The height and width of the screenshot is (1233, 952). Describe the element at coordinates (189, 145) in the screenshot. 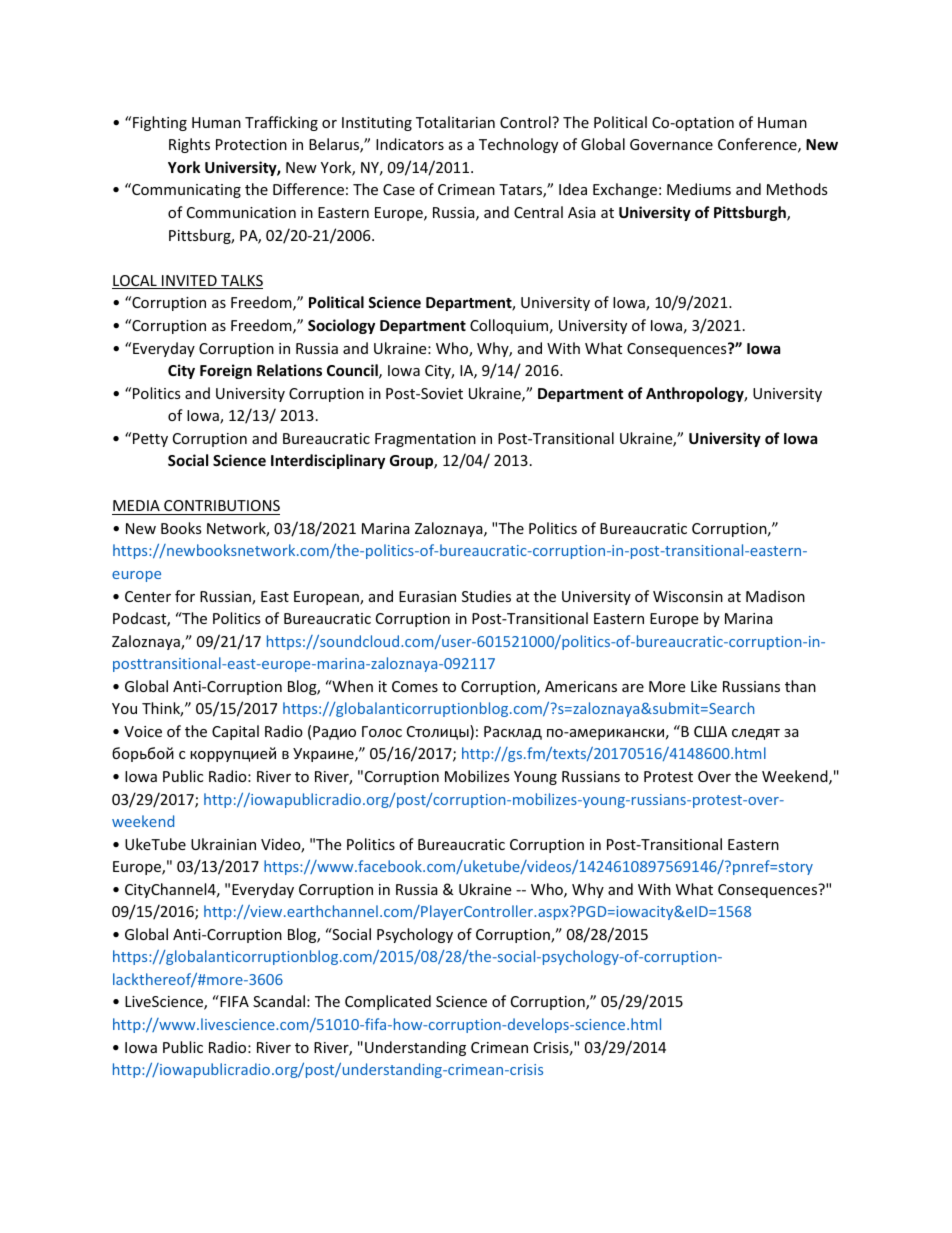

I see `Rights` at that location.
